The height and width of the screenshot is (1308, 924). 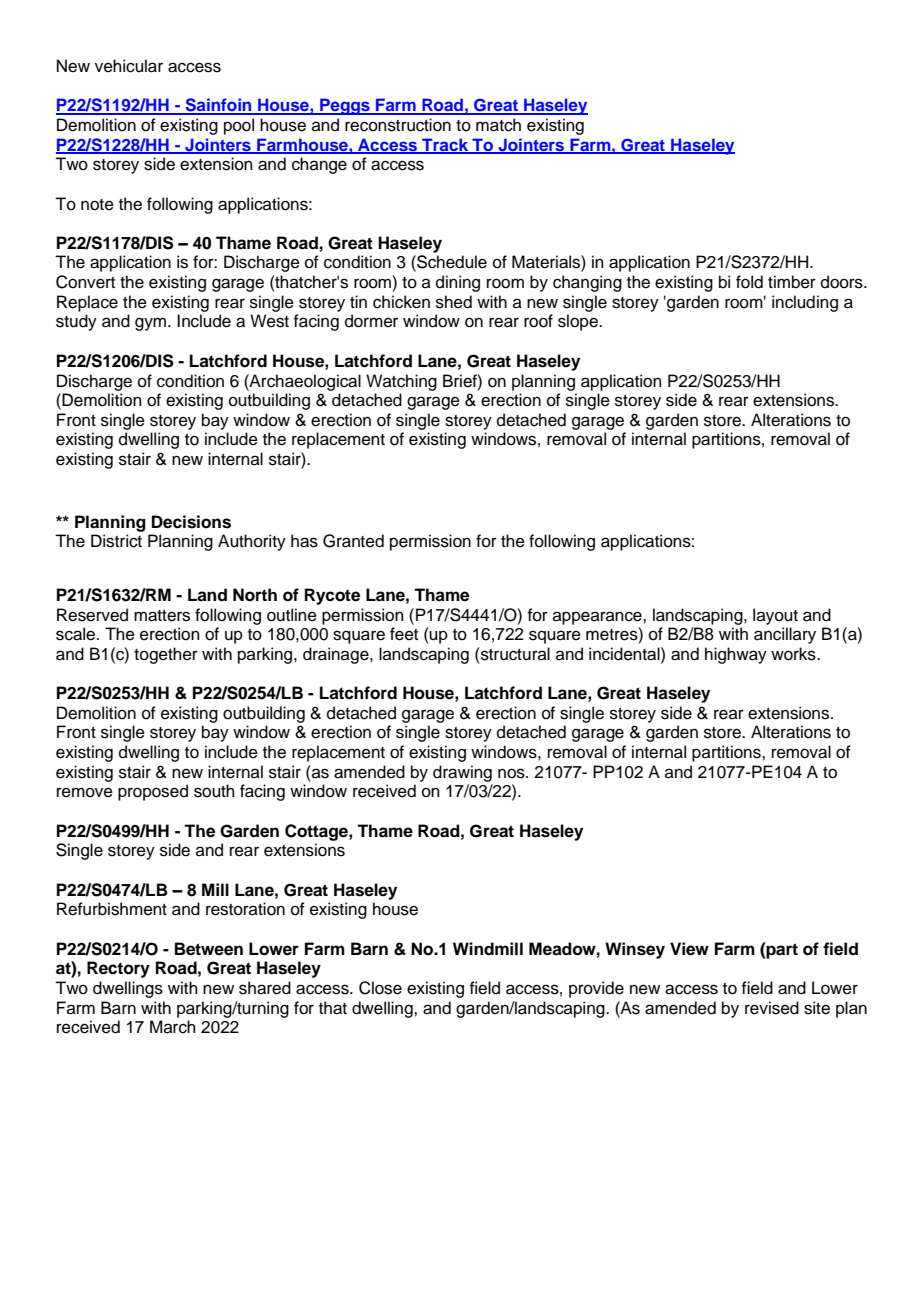 I want to click on match, so click(x=498, y=125).
